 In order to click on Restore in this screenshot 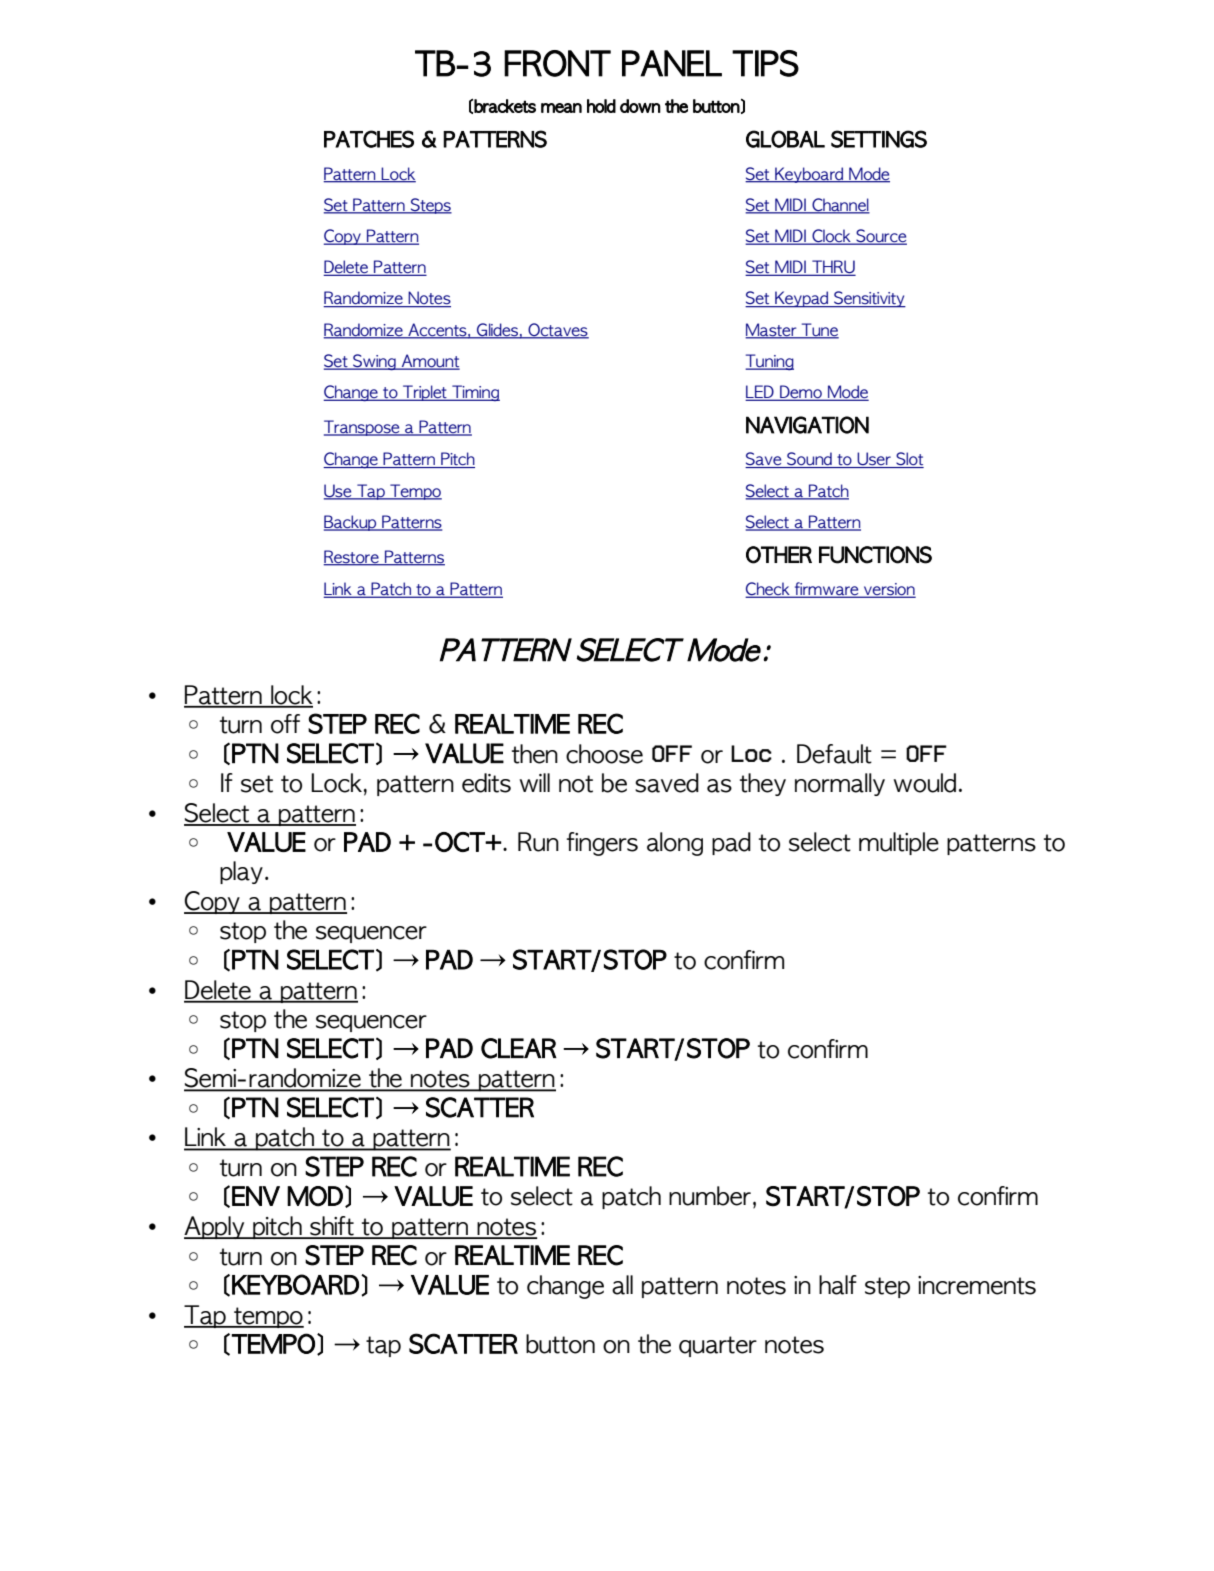, I will do `click(352, 557)`.
